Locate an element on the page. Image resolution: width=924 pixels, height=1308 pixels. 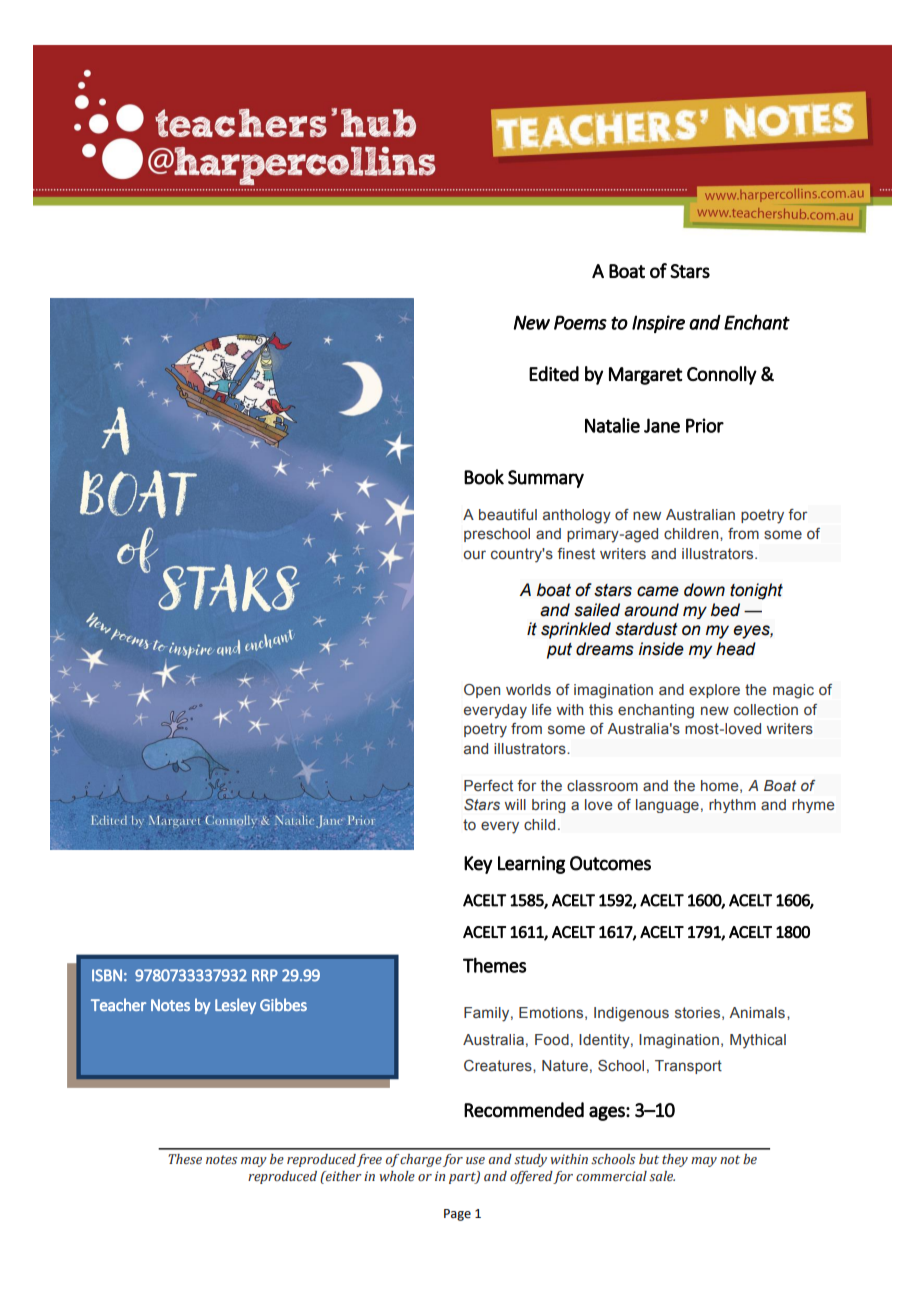
Edited is located at coordinates (554, 374).
